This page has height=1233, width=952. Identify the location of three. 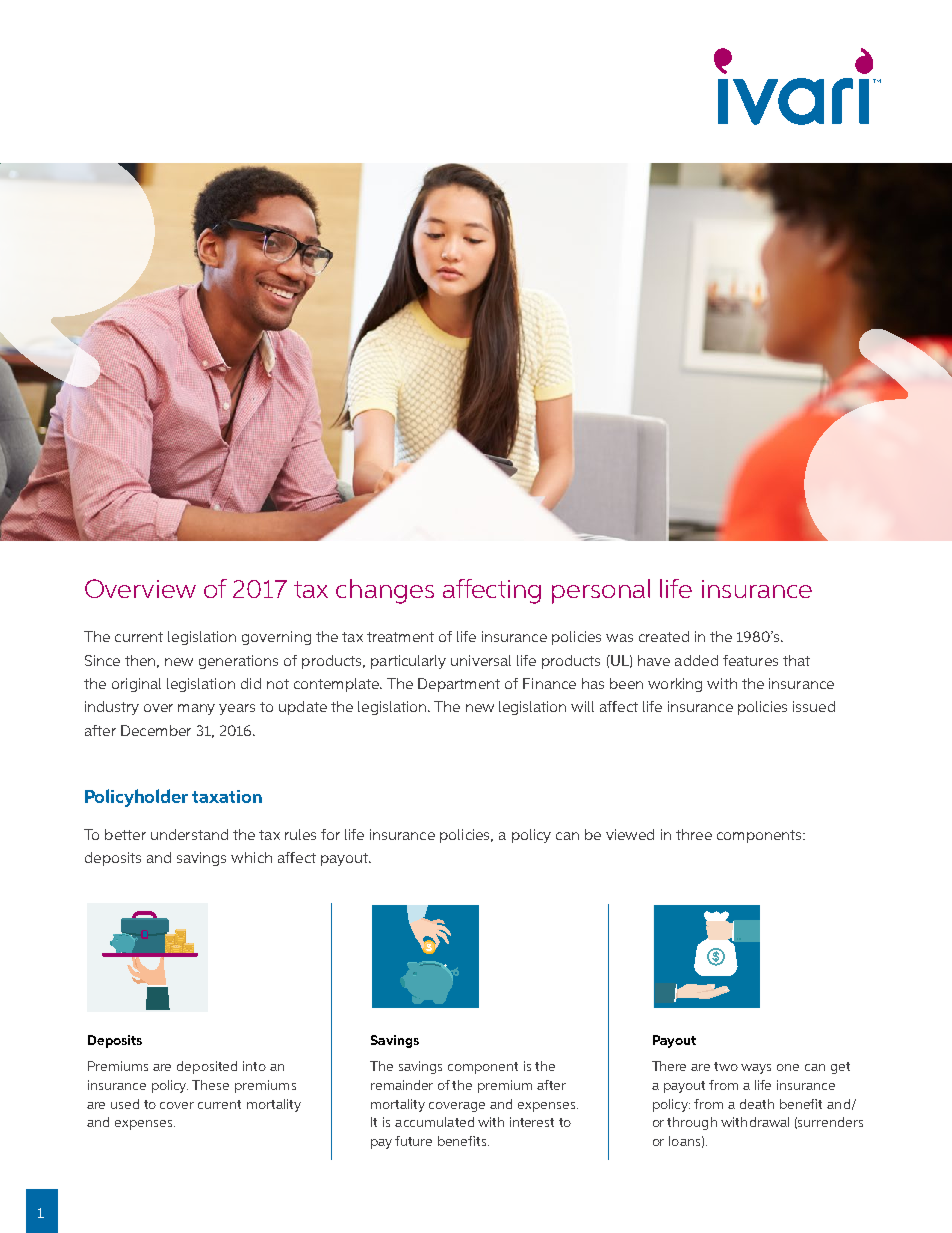
(694, 834).
